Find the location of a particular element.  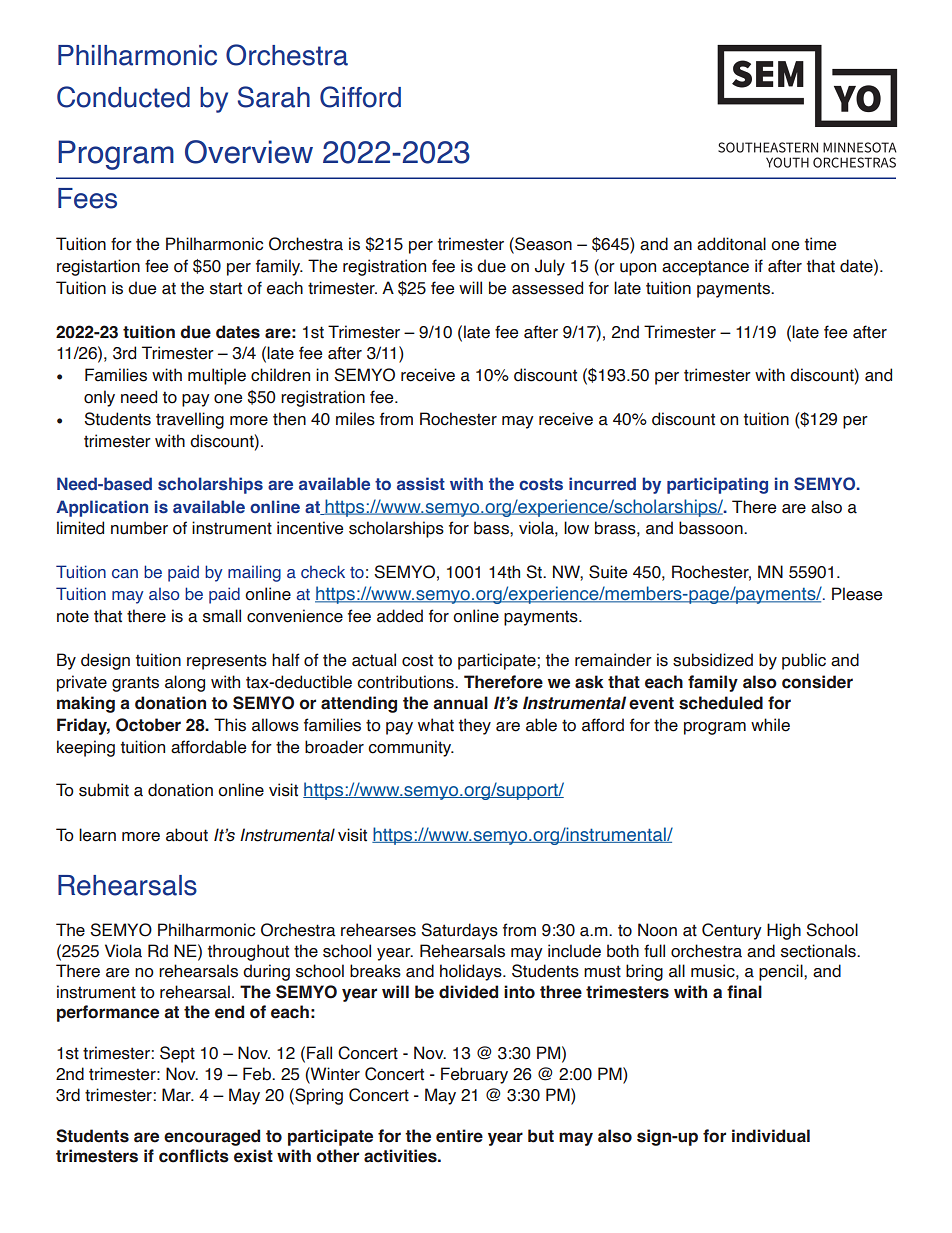

Gifford is located at coordinates (360, 97).
